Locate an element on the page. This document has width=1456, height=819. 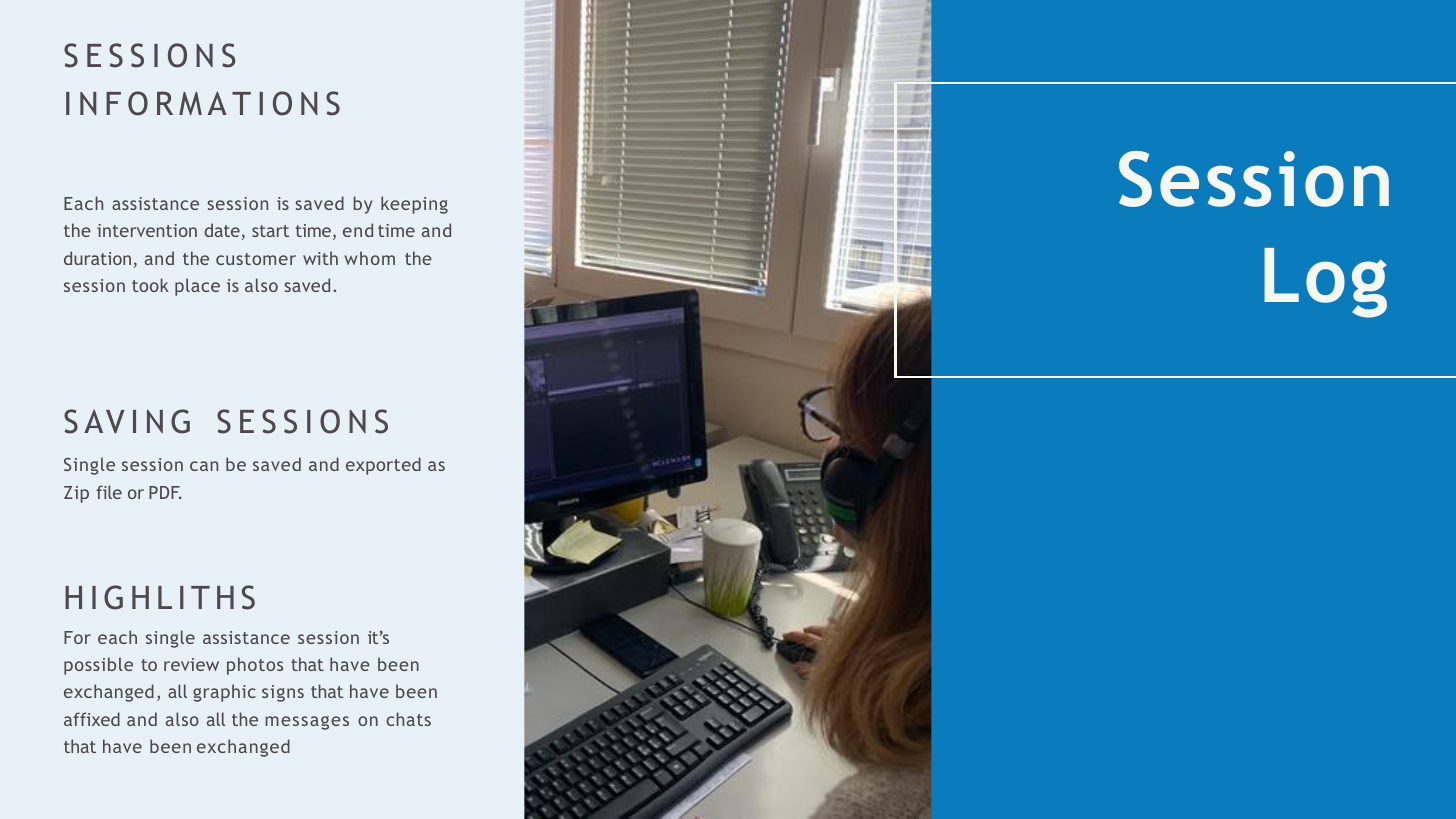
Log is located at coordinates (1325, 283).
